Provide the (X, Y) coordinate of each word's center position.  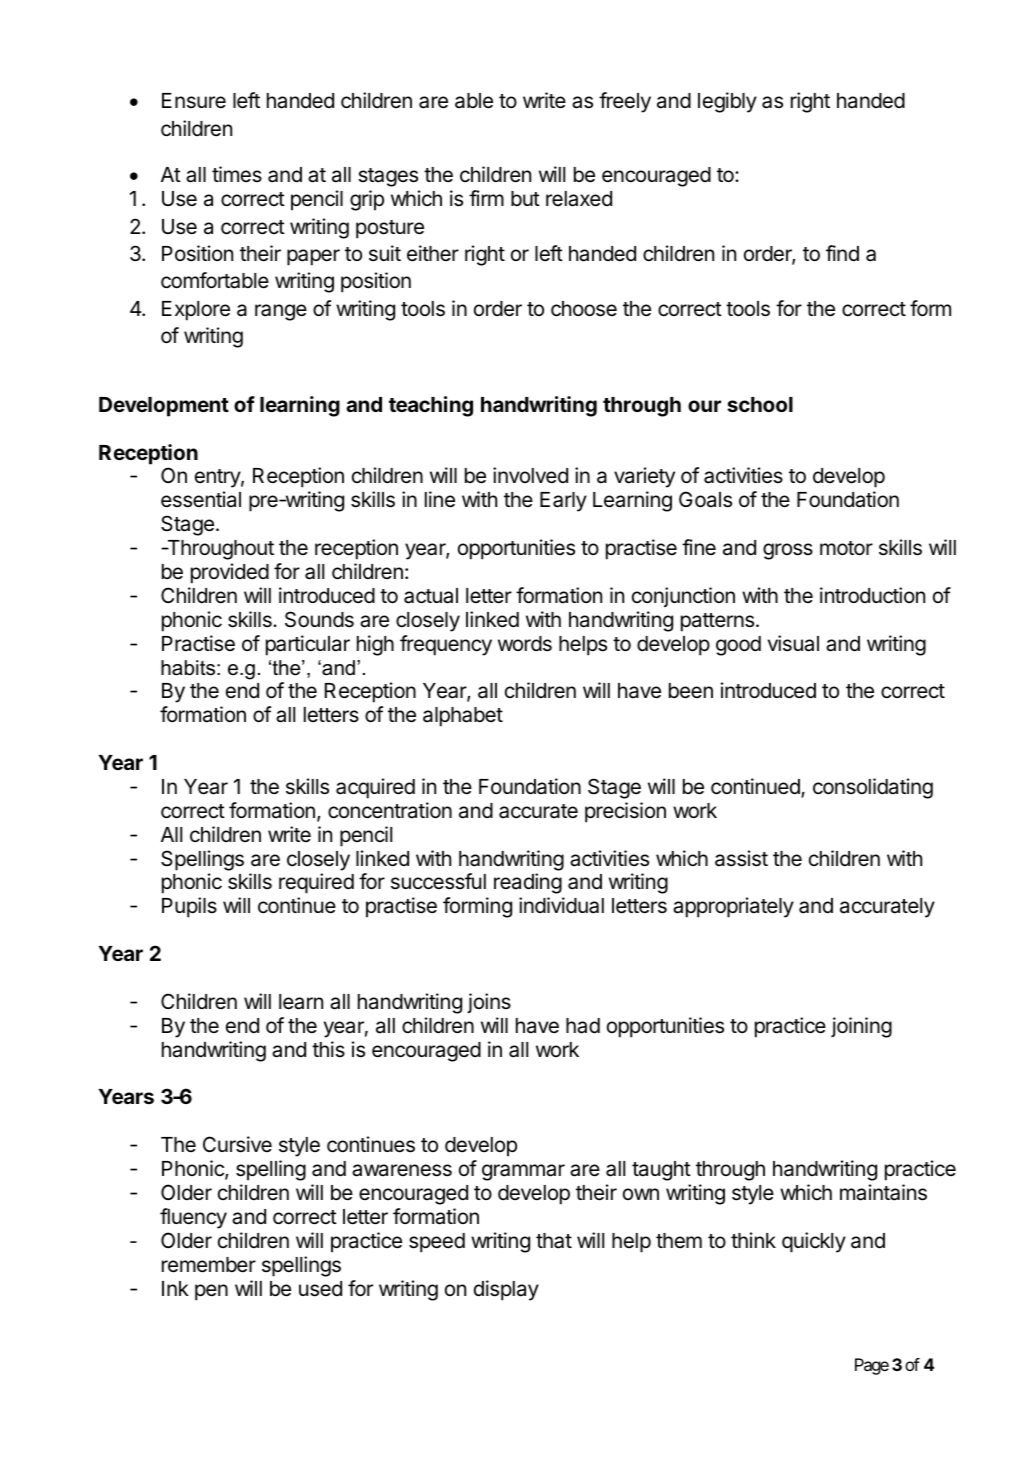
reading (528, 883)
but (525, 198)
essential (201, 499)
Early (563, 502)
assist (741, 858)
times (237, 174)
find (842, 253)
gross (788, 551)
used (320, 1289)
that (554, 1241)
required (316, 883)
